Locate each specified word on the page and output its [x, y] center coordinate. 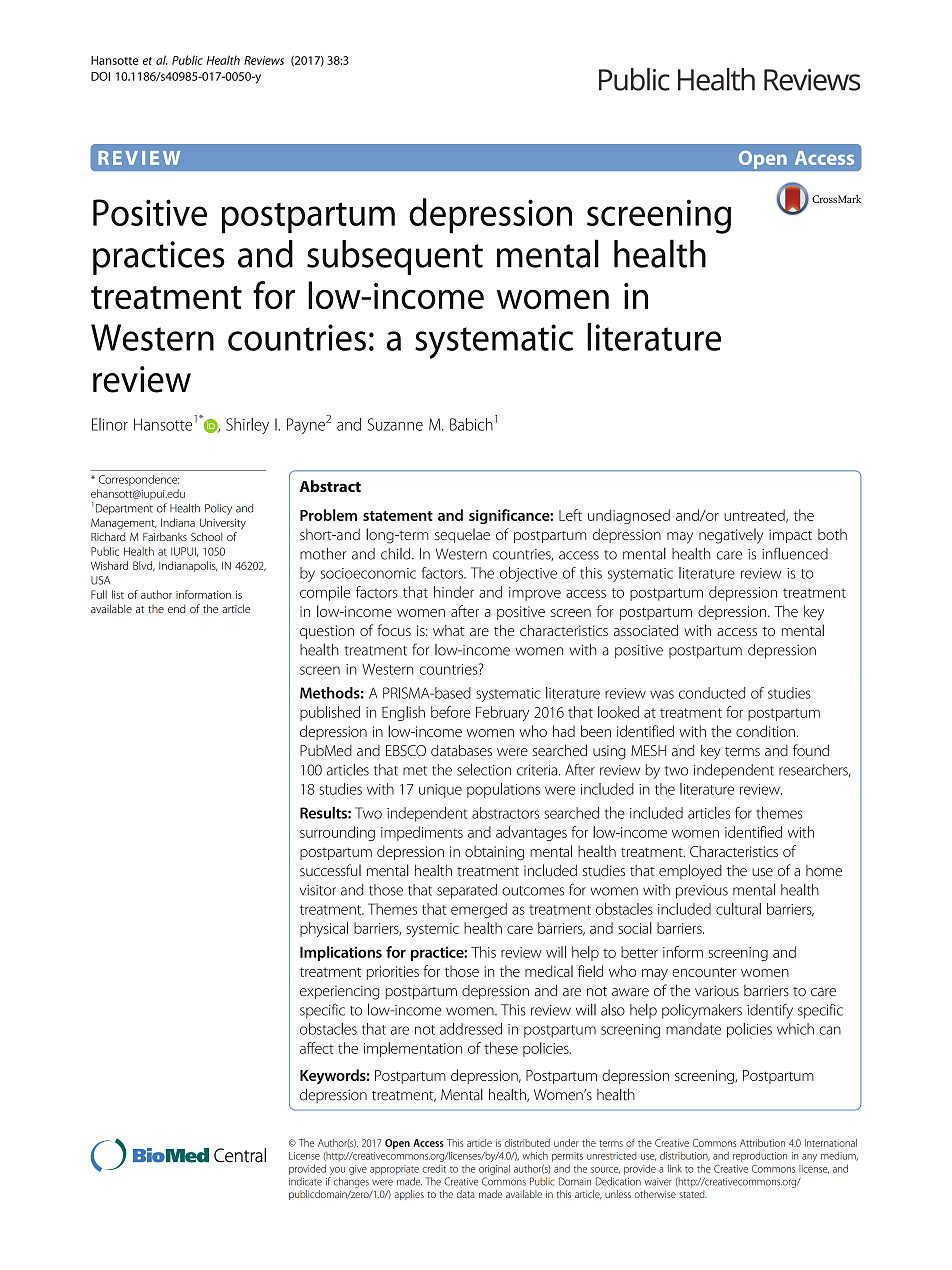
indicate [305, 1181]
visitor [318, 890]
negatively [731, 536]
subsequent [395, 257]
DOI [100, 76]
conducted [712, 693]
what [449, 630]
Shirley [247, 426]
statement [398, 516]
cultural [738, 909]
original [494, 1169]
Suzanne [395, 424]
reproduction [760, 1157]
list [118, 594]
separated [467, 891]
